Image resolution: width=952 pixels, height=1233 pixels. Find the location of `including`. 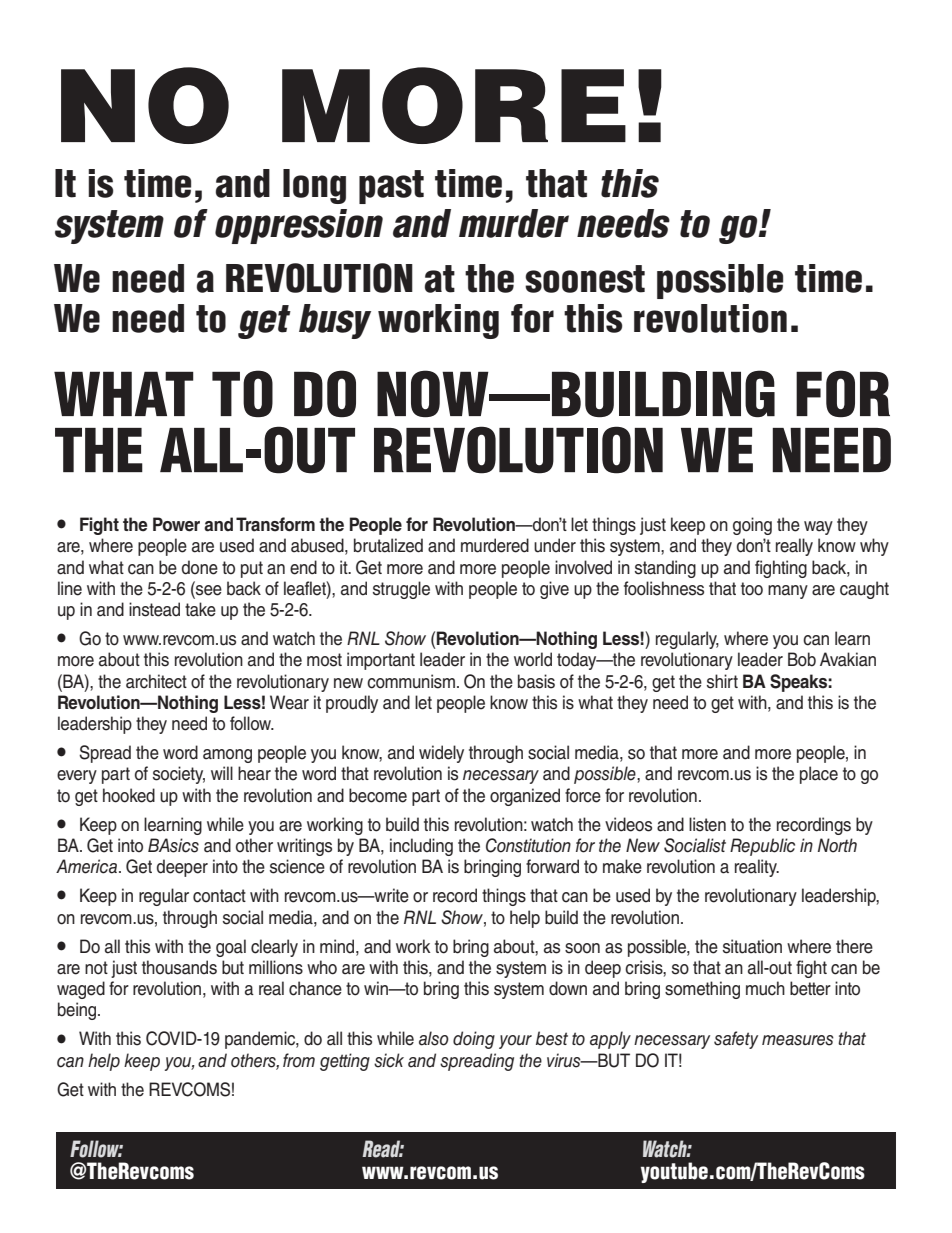

including is located at coordinates (421, 847).
